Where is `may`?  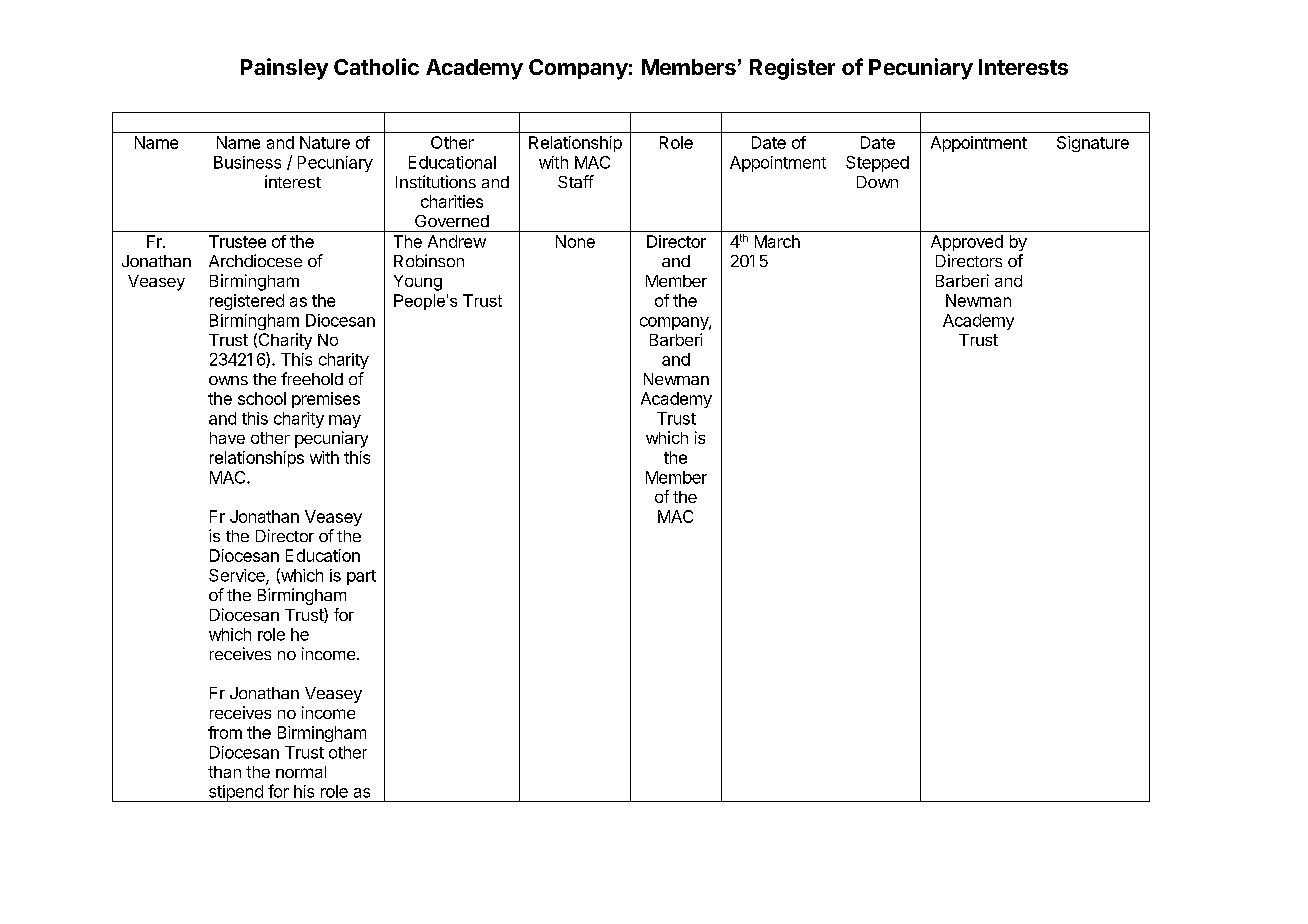 may is located at coordinates (345, 421).
